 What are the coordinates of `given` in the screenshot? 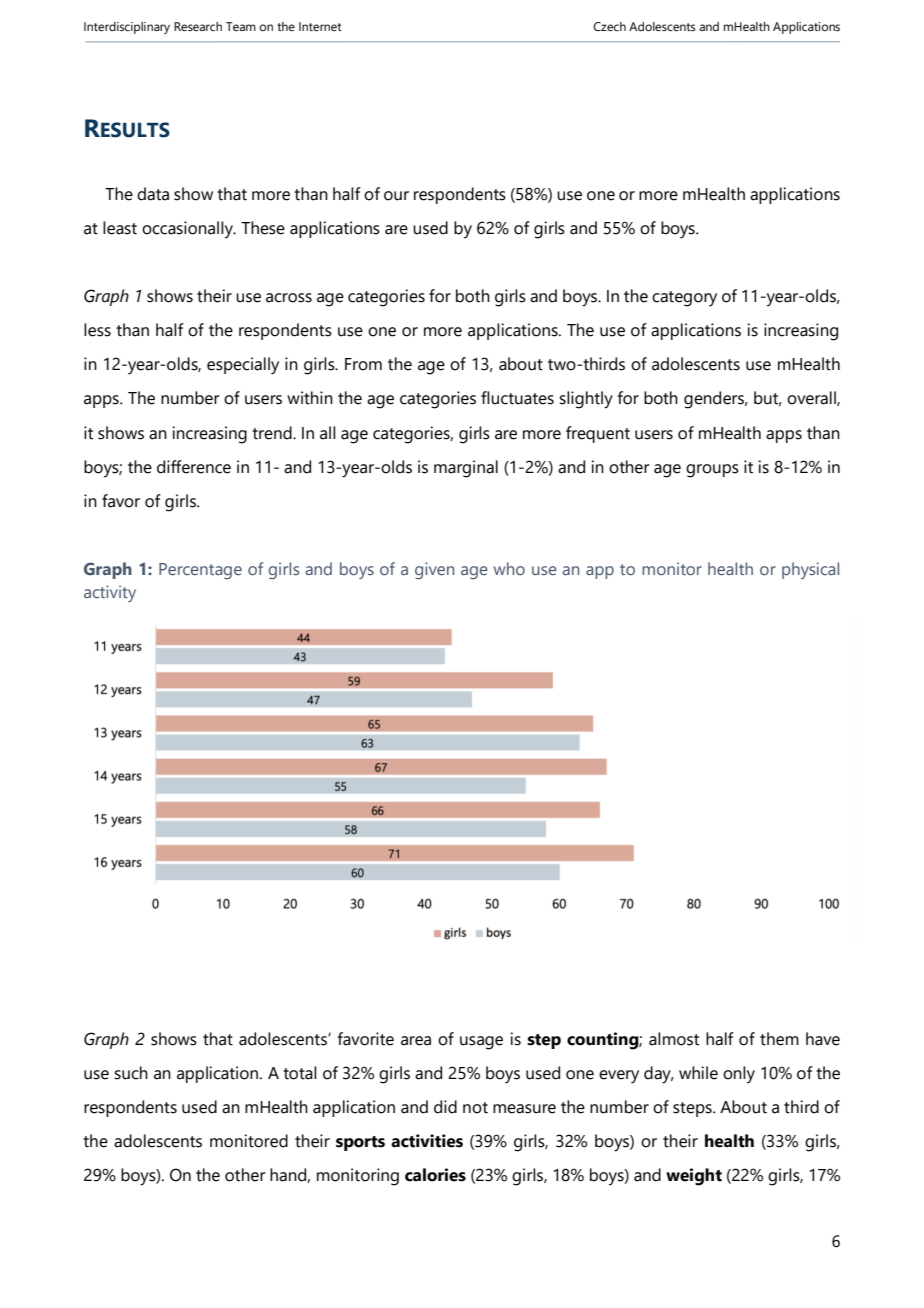 It's located at (434, 570).
